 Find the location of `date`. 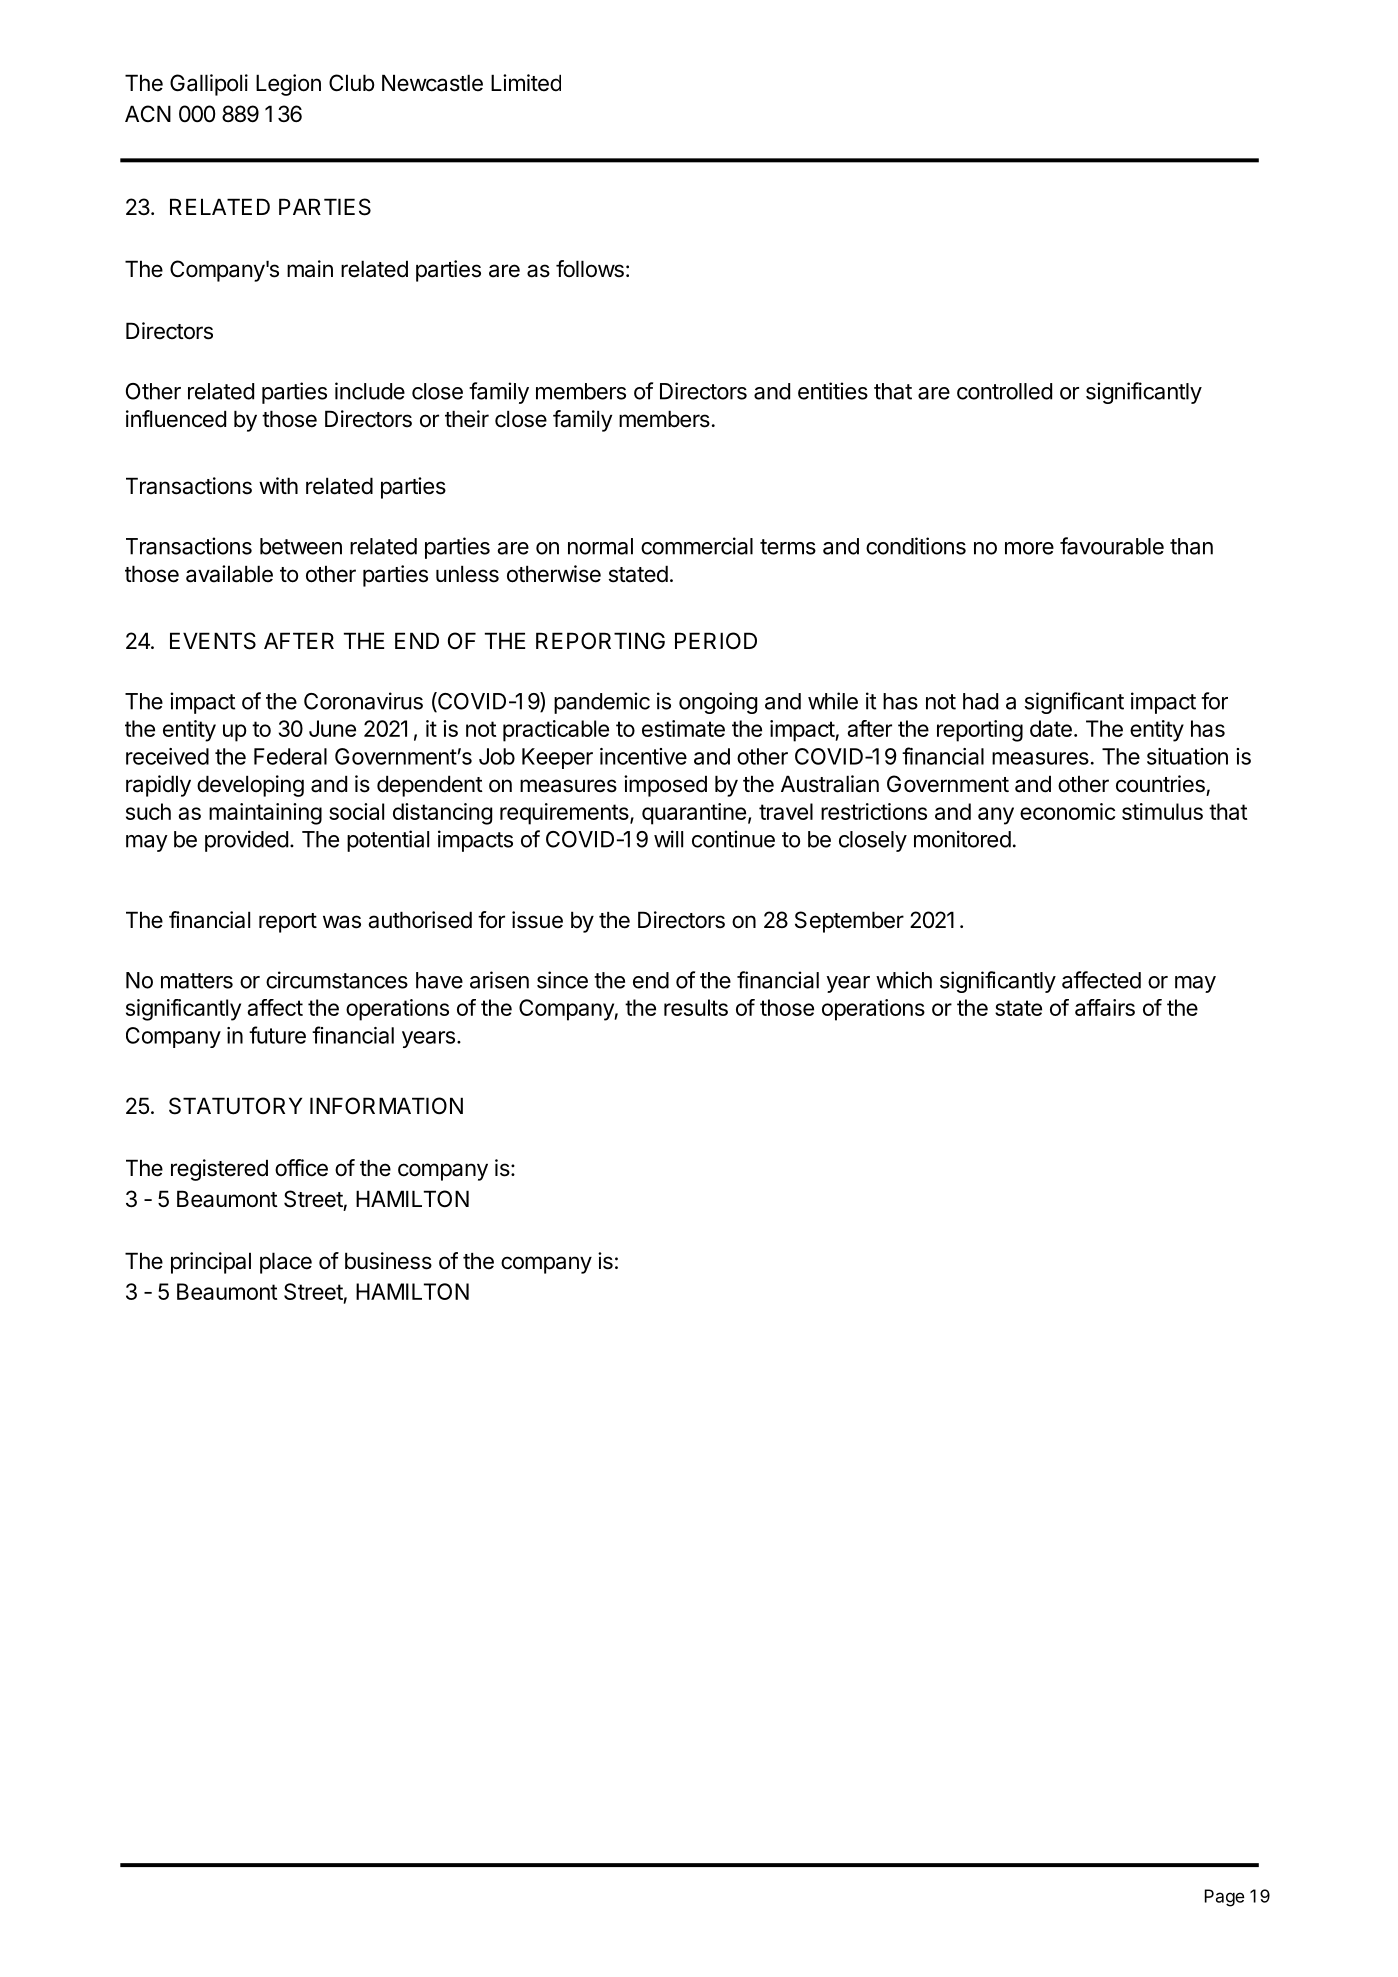

date is located at coordinates (1051, 728).
